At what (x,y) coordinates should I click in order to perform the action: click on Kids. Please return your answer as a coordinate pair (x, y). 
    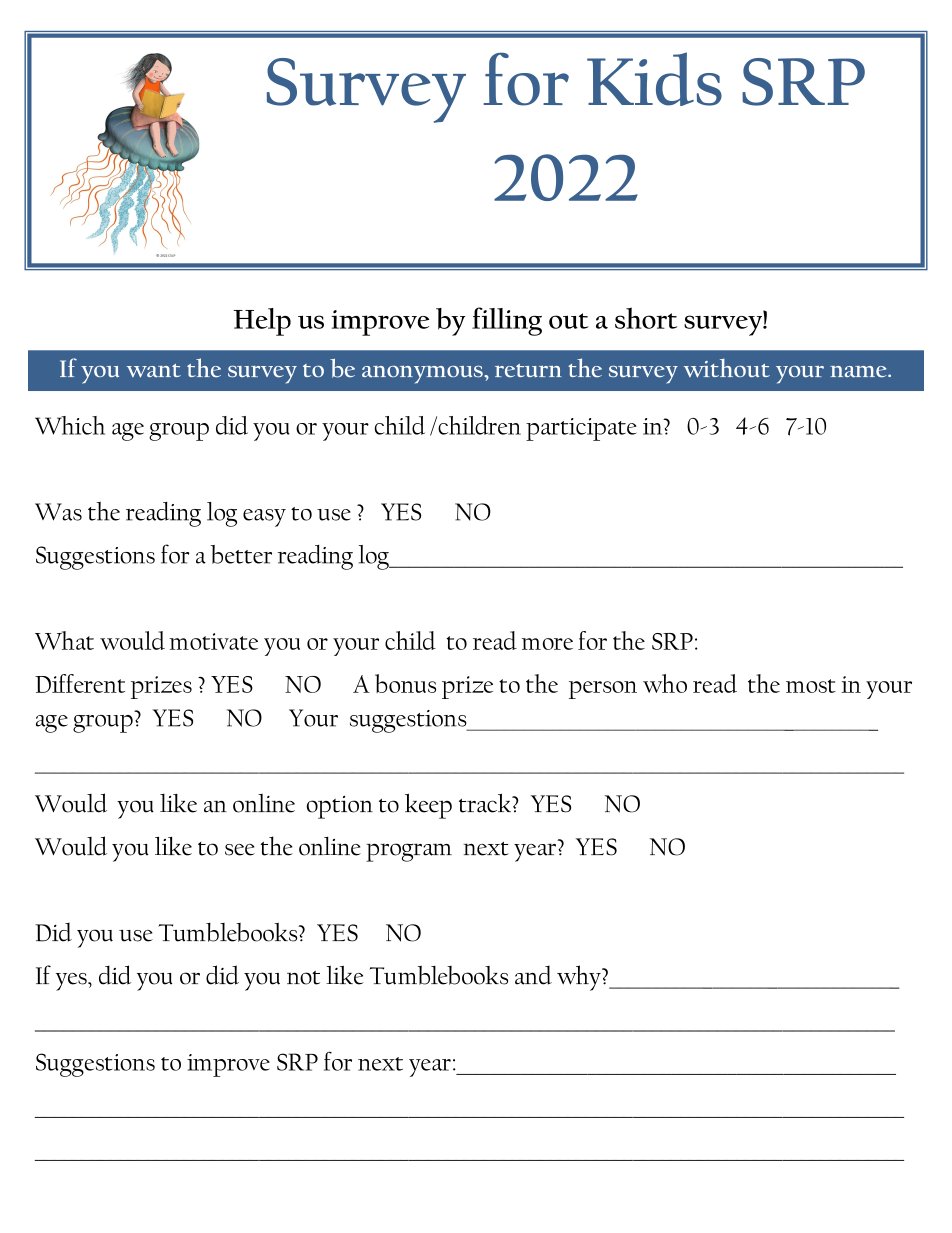
    Looking at the image, I should click on (654, 79).
